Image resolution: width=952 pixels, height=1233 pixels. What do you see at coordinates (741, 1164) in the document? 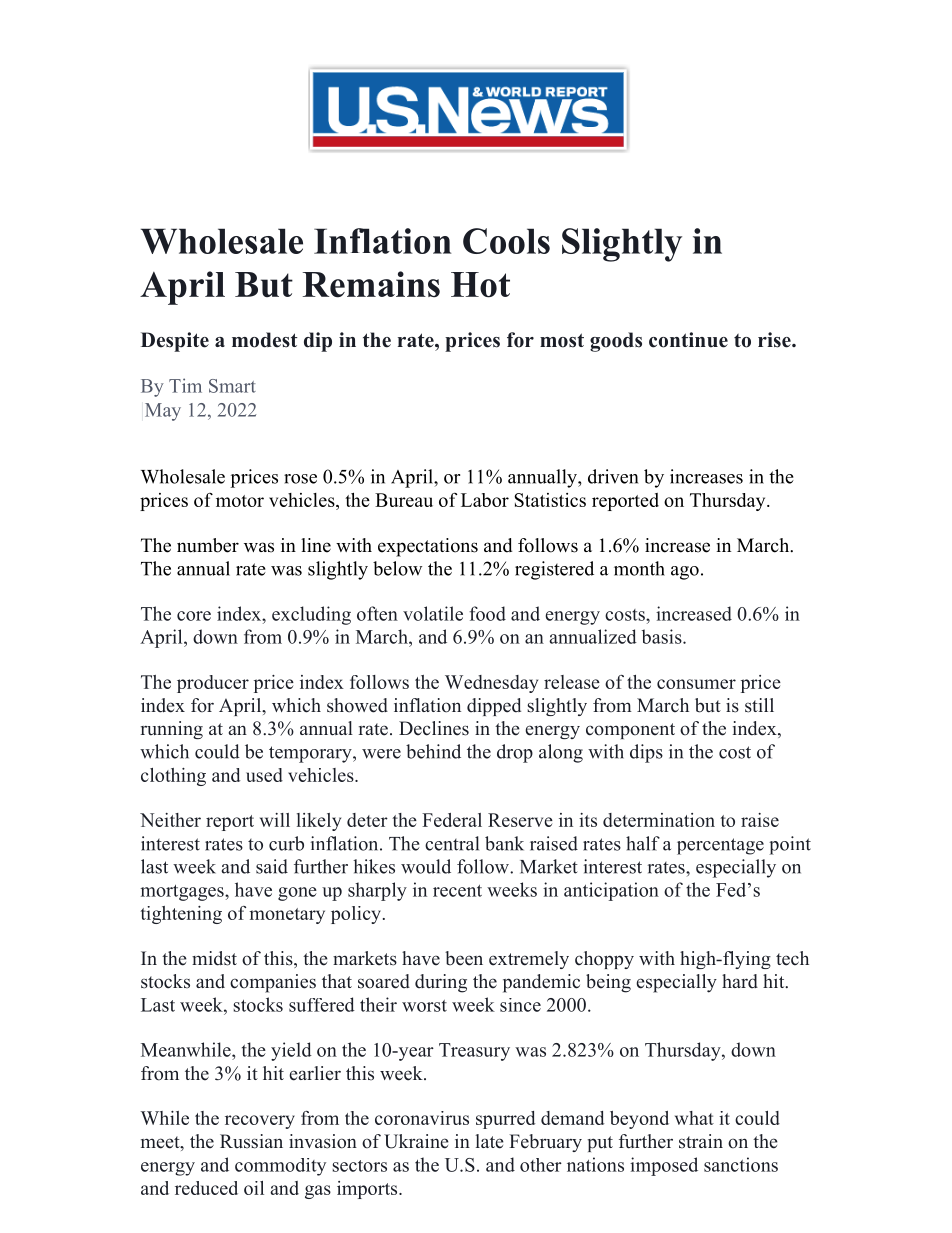
I see `sanctions` at bounding box center [741, 1164].
